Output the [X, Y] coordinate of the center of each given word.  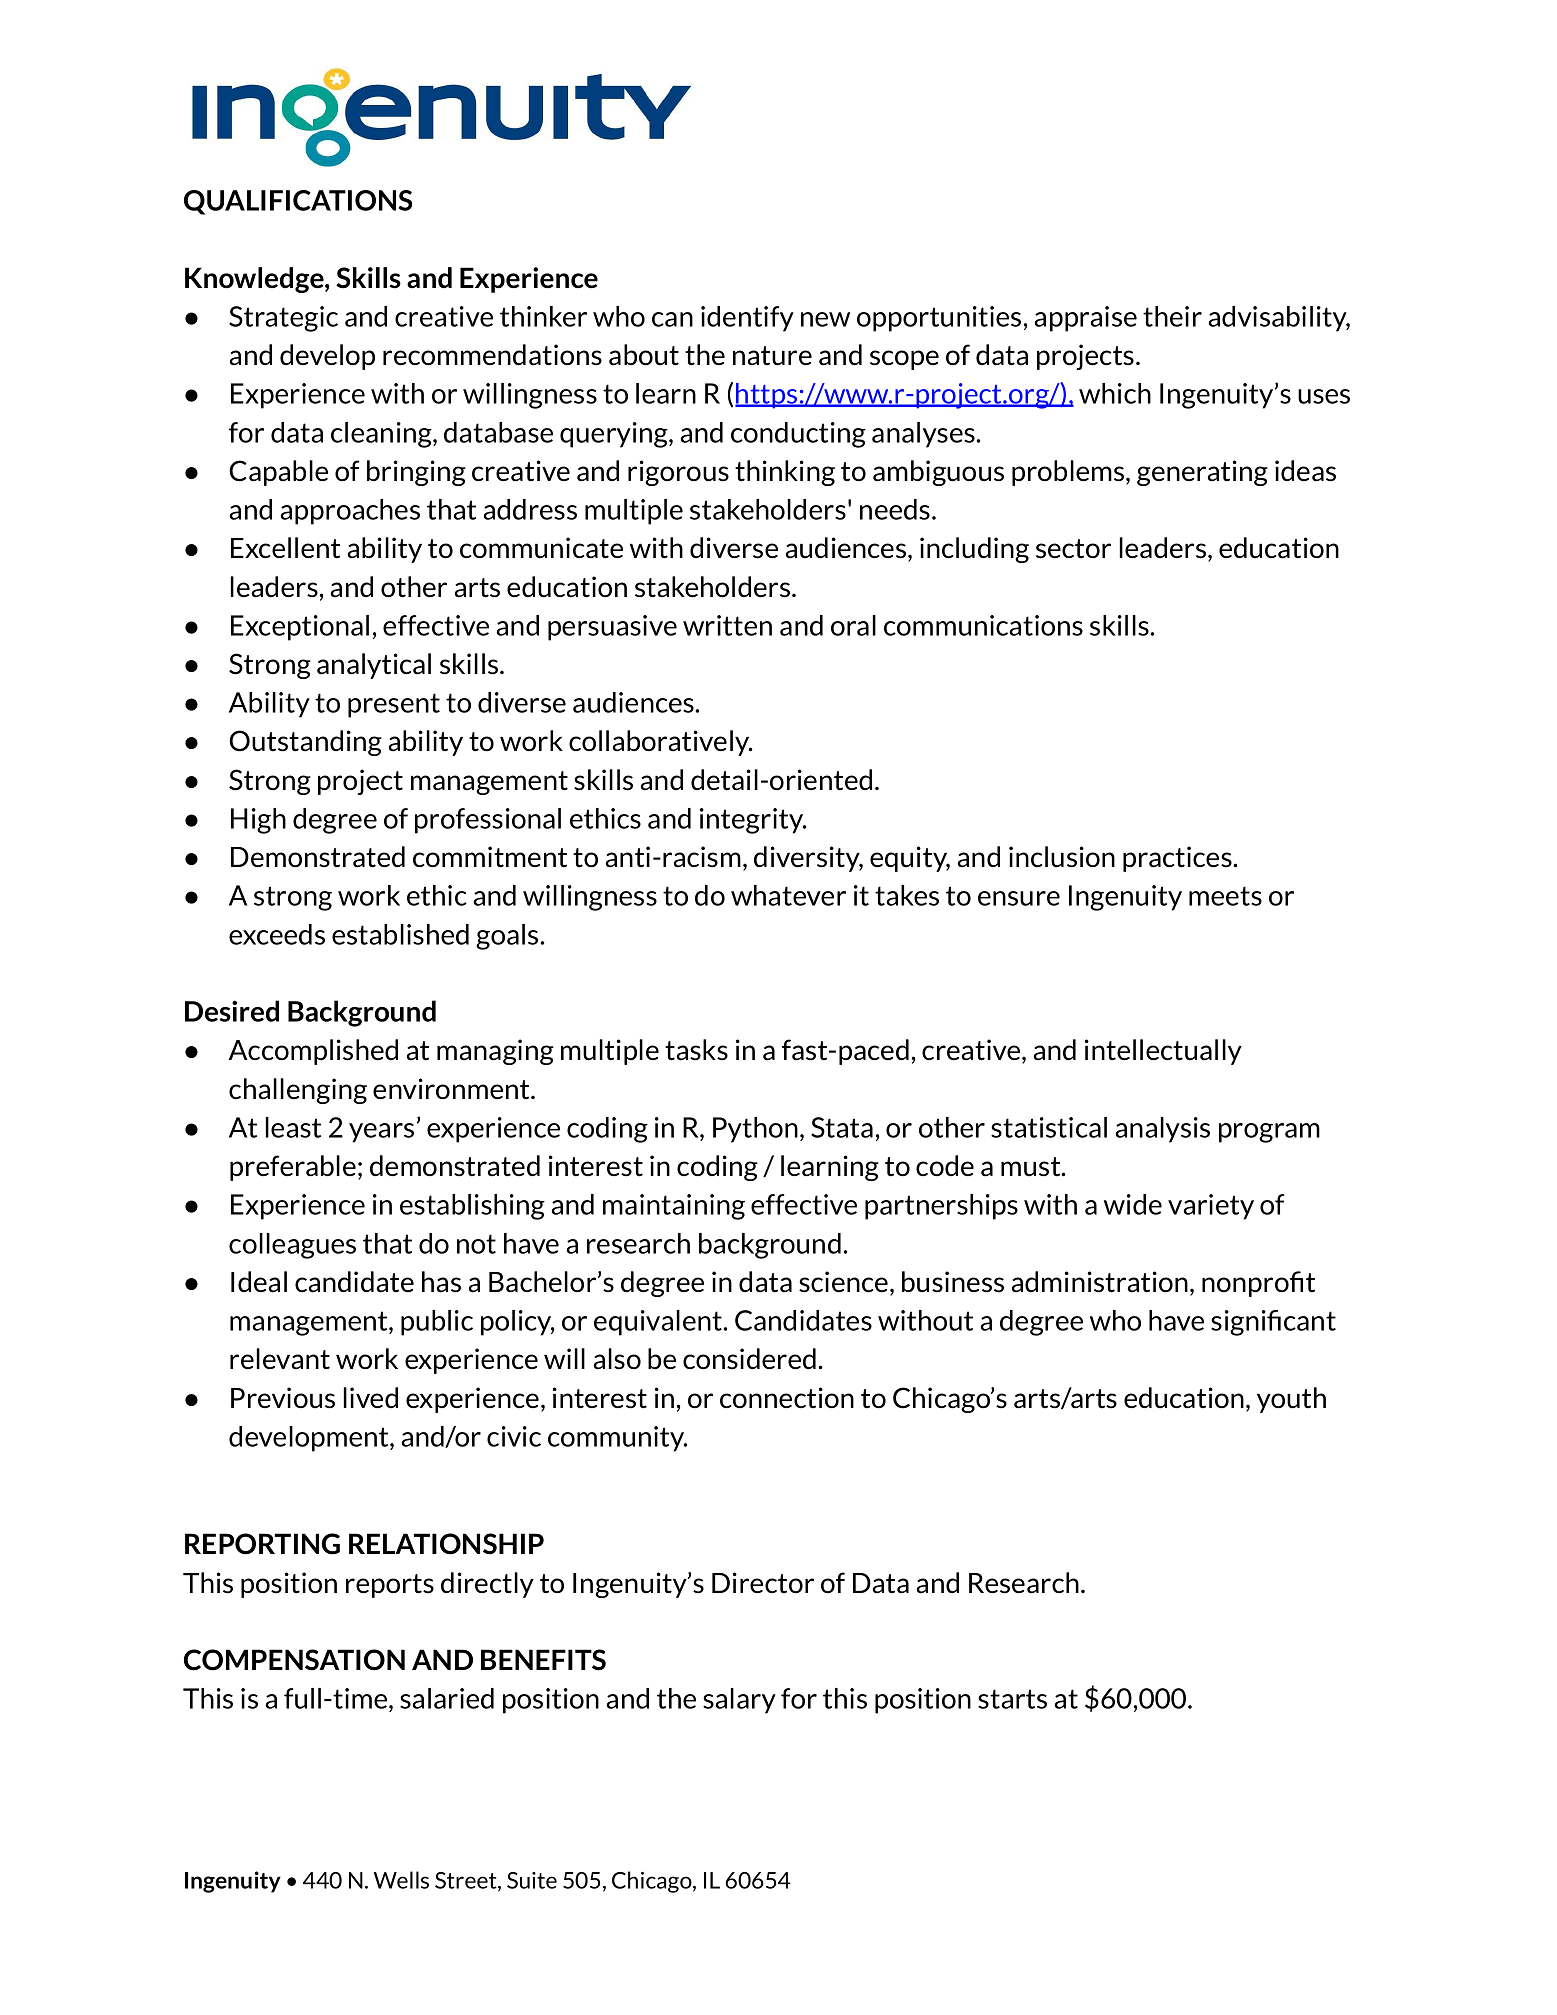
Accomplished [313, 1052]
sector [1073, 549]
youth [1291, 1400]
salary [739, 1701]
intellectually [1163, 1052]
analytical [374, 666]
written [727, 625]
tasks [696, 1050]
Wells [401, 1880]
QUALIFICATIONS [298, 202]
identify [747, 319]
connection [787, 1398]
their [1172, 316]
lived [371, 1397]
